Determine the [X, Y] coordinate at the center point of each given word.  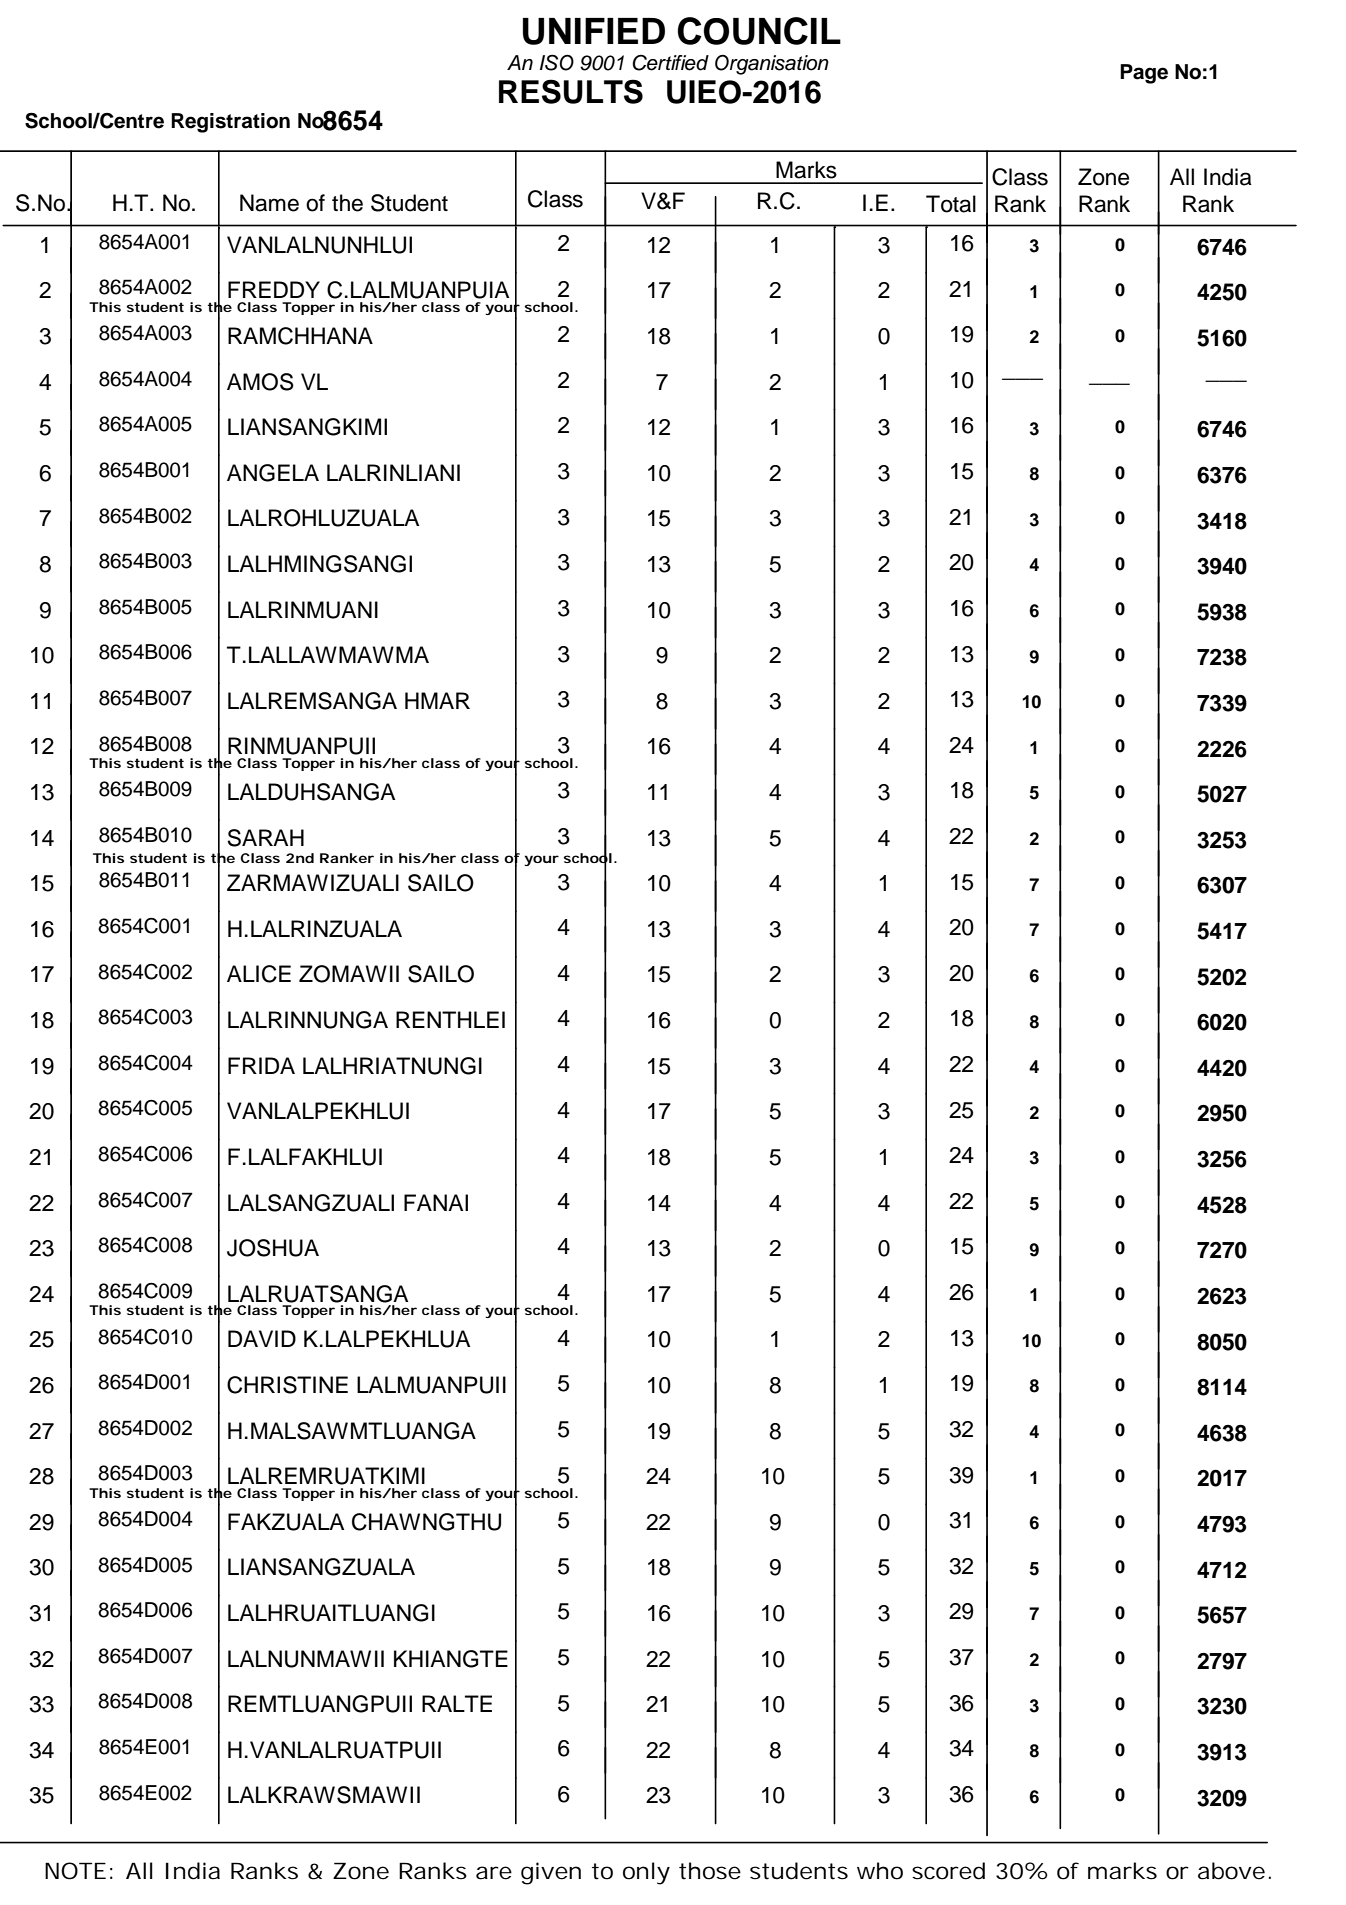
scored [948, 1871]
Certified [670, 63]
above [1231, 1871]
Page [1144, 74]
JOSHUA [273, 1248]
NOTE [75, 1871]
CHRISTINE [287, 1385]
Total [951, 204]
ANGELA [273, 473]
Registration [230, 123]
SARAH [265, 838]
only [646, 1873]
